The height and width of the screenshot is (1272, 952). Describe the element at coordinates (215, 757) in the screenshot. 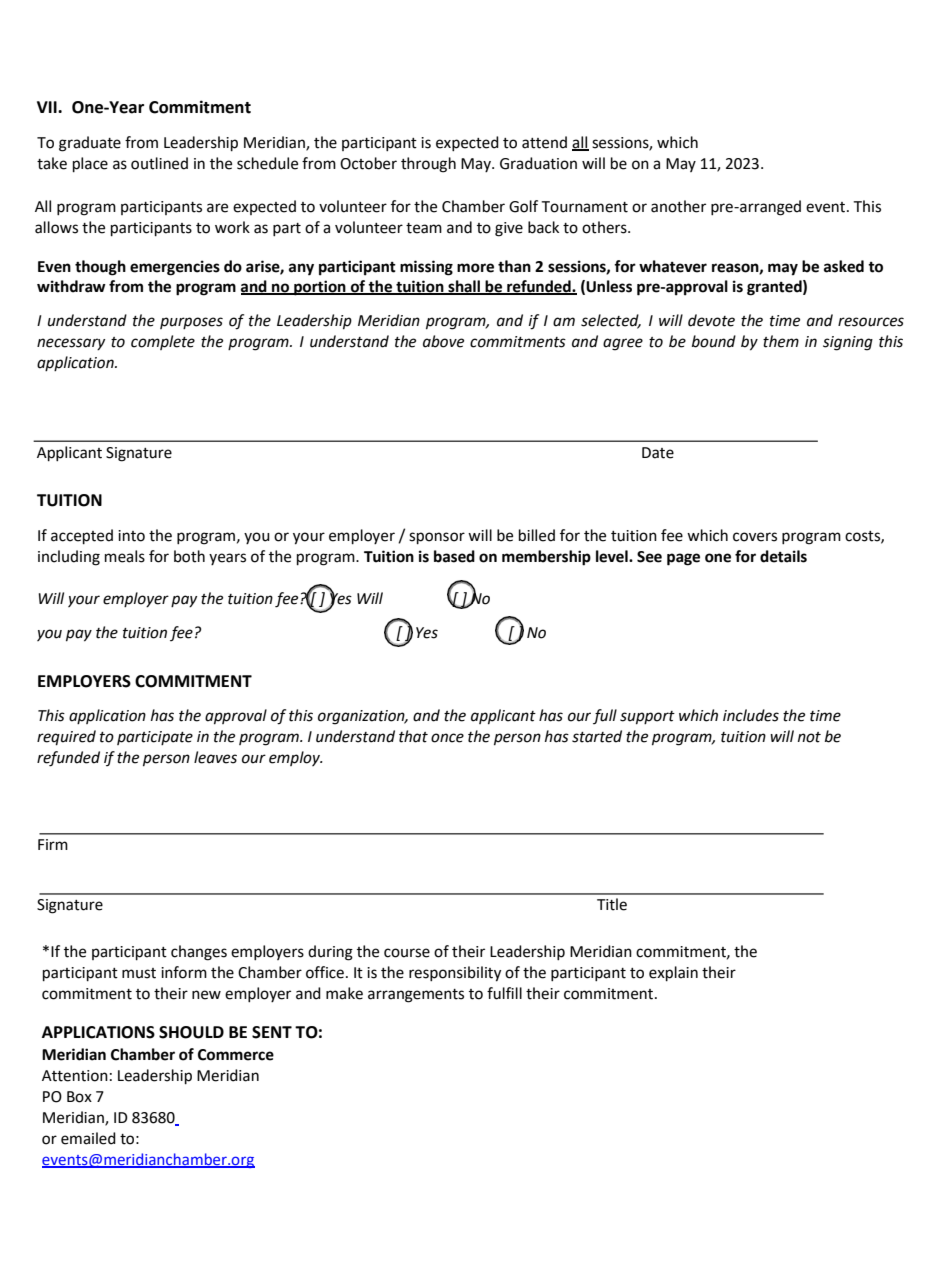

I see `leaves` at that location.
